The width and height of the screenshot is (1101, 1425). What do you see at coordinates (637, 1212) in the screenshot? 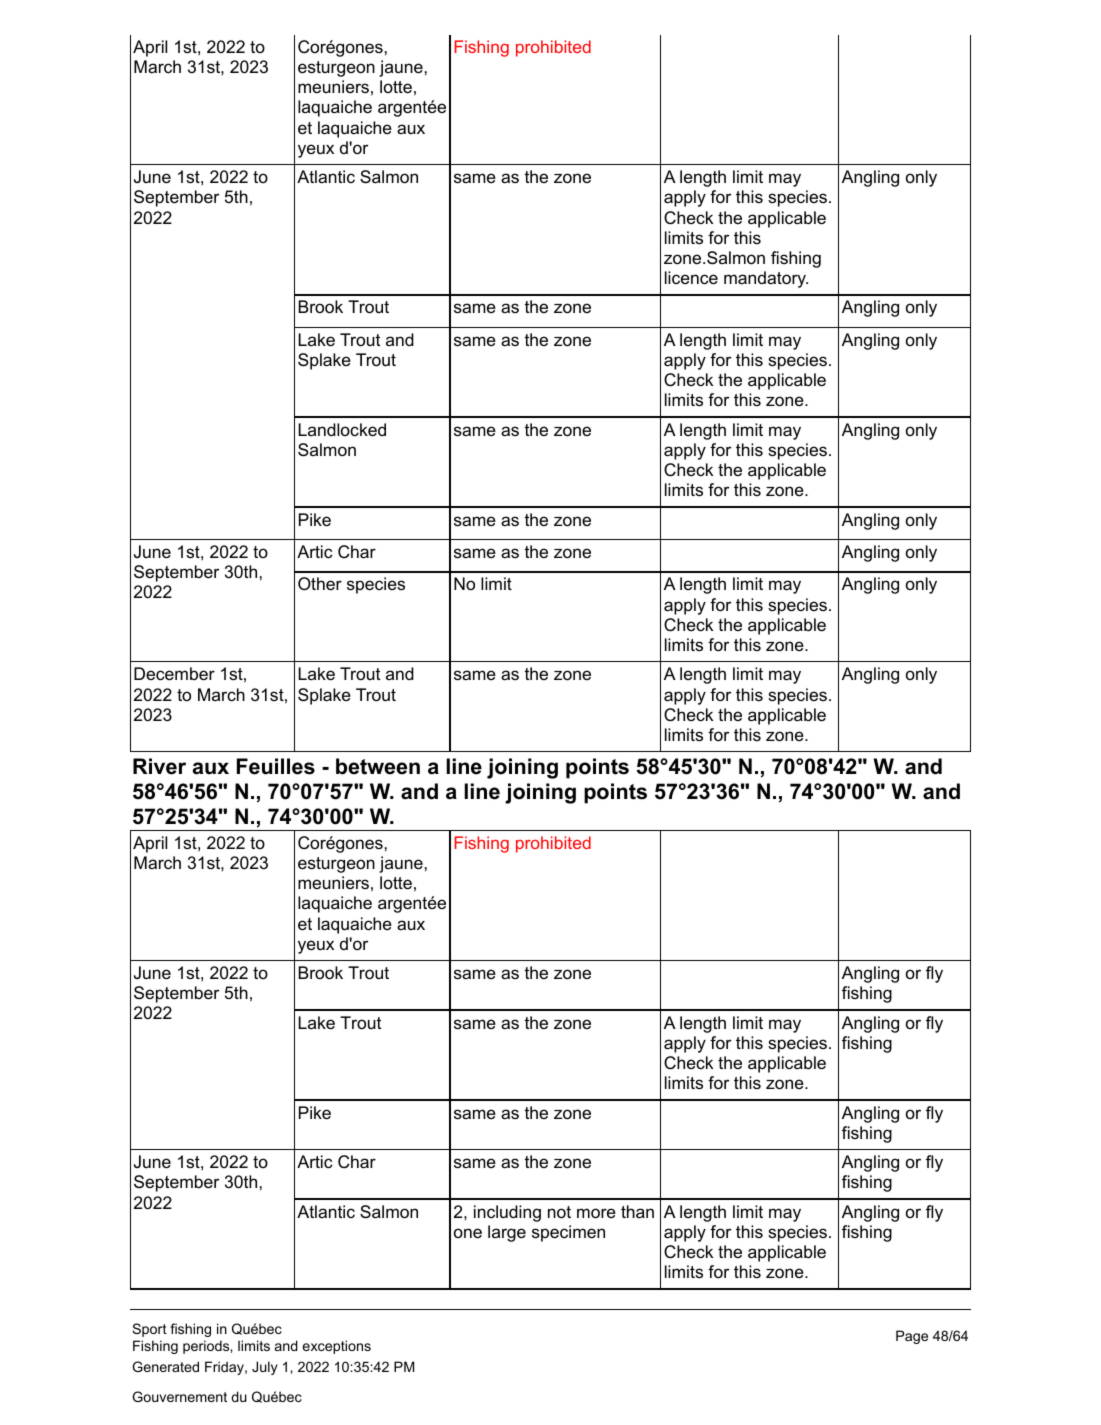
I see `than` at bounding box center [637, 1212].
